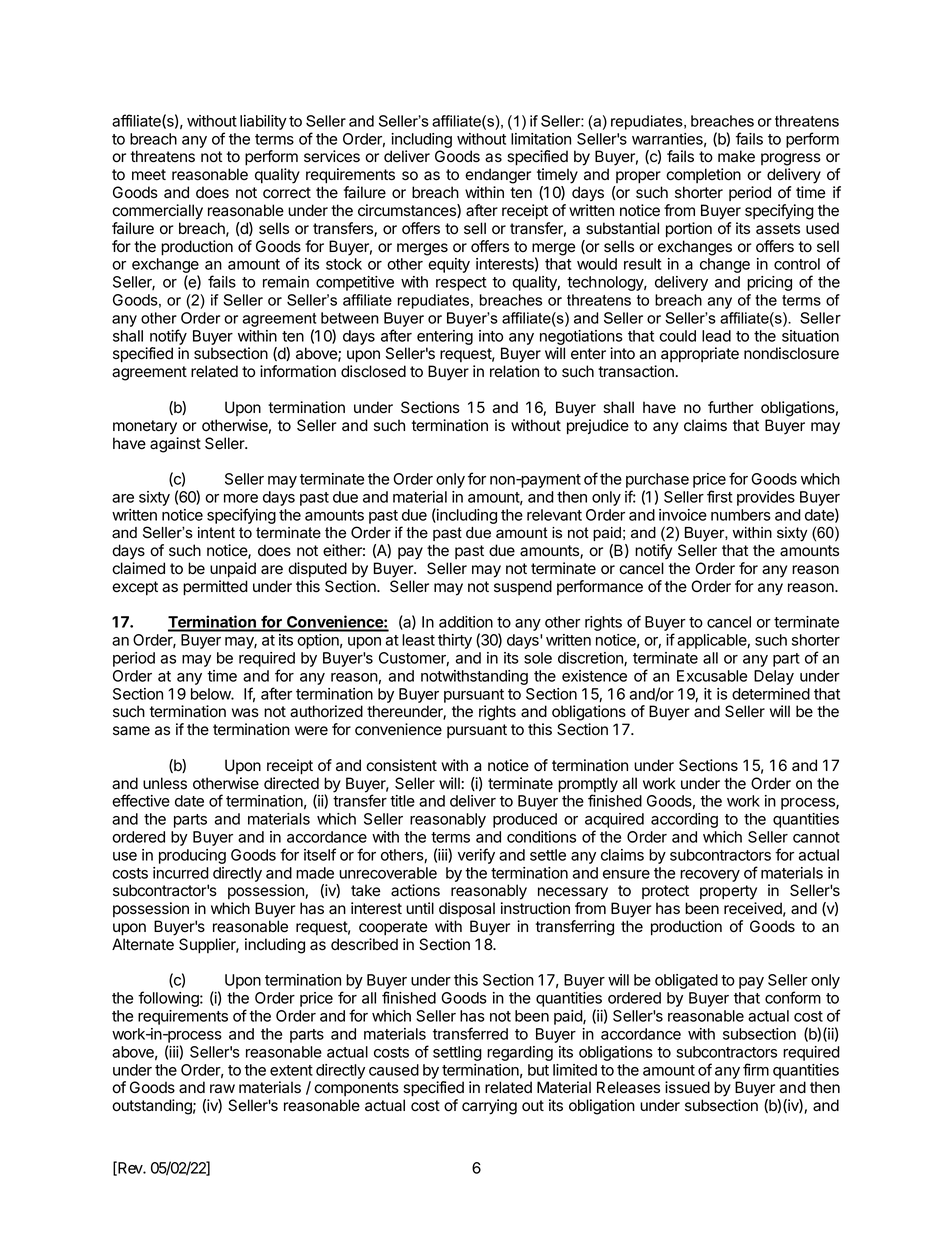  I want to click on disposal, so click(467, 909).
